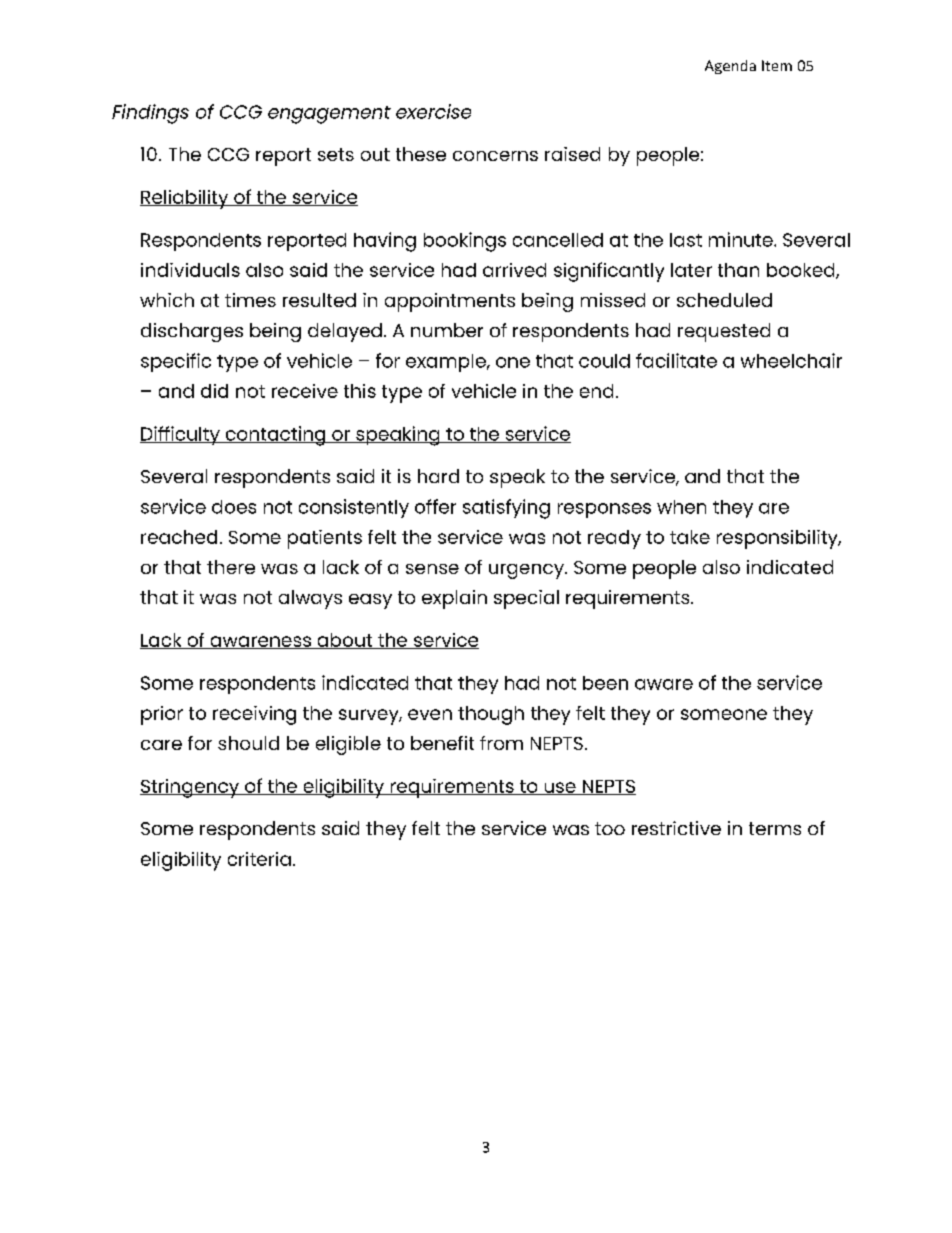  I want to click on use, so click(560, 788).
